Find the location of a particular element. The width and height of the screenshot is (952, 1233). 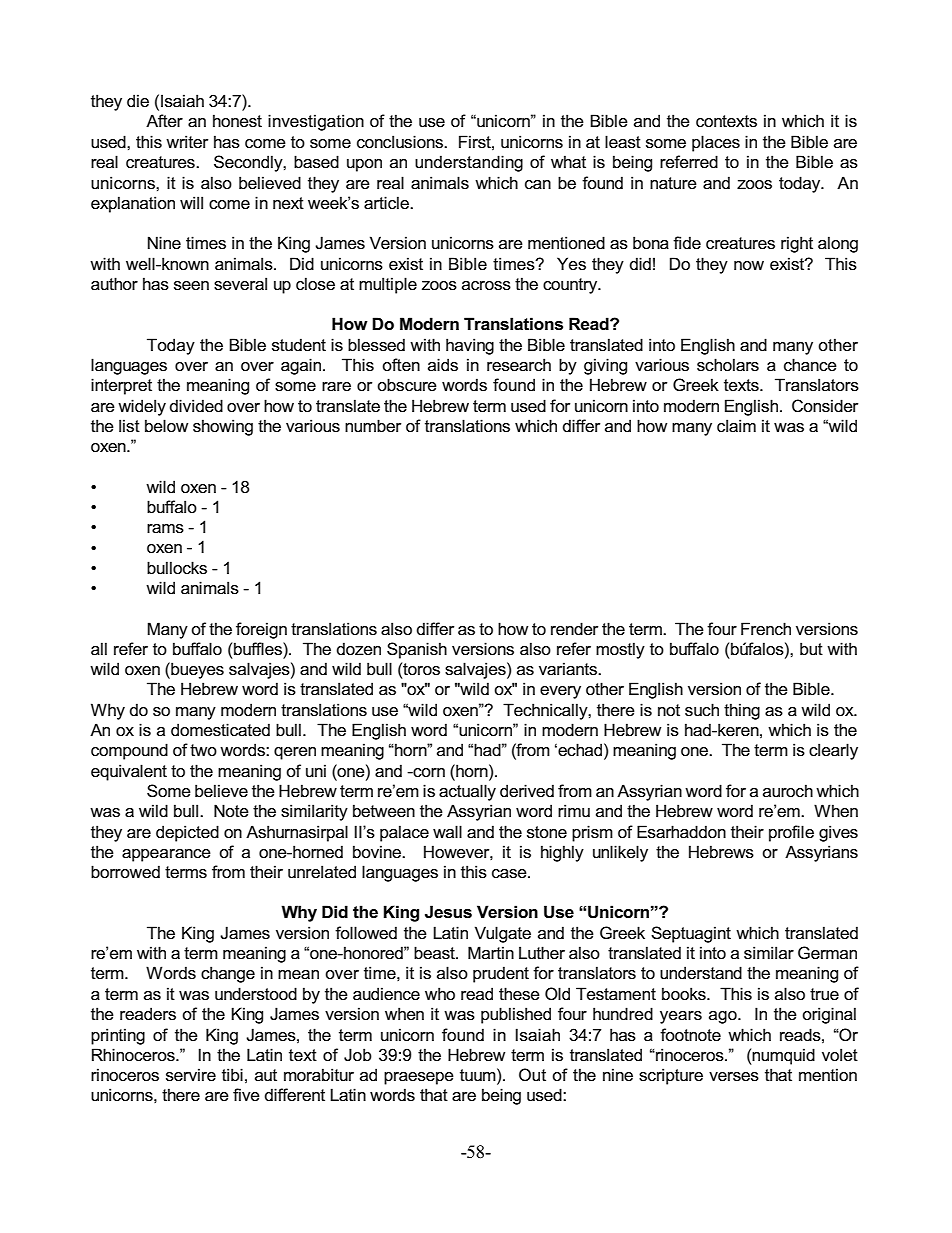

number is located at coordinates (373, 425).
